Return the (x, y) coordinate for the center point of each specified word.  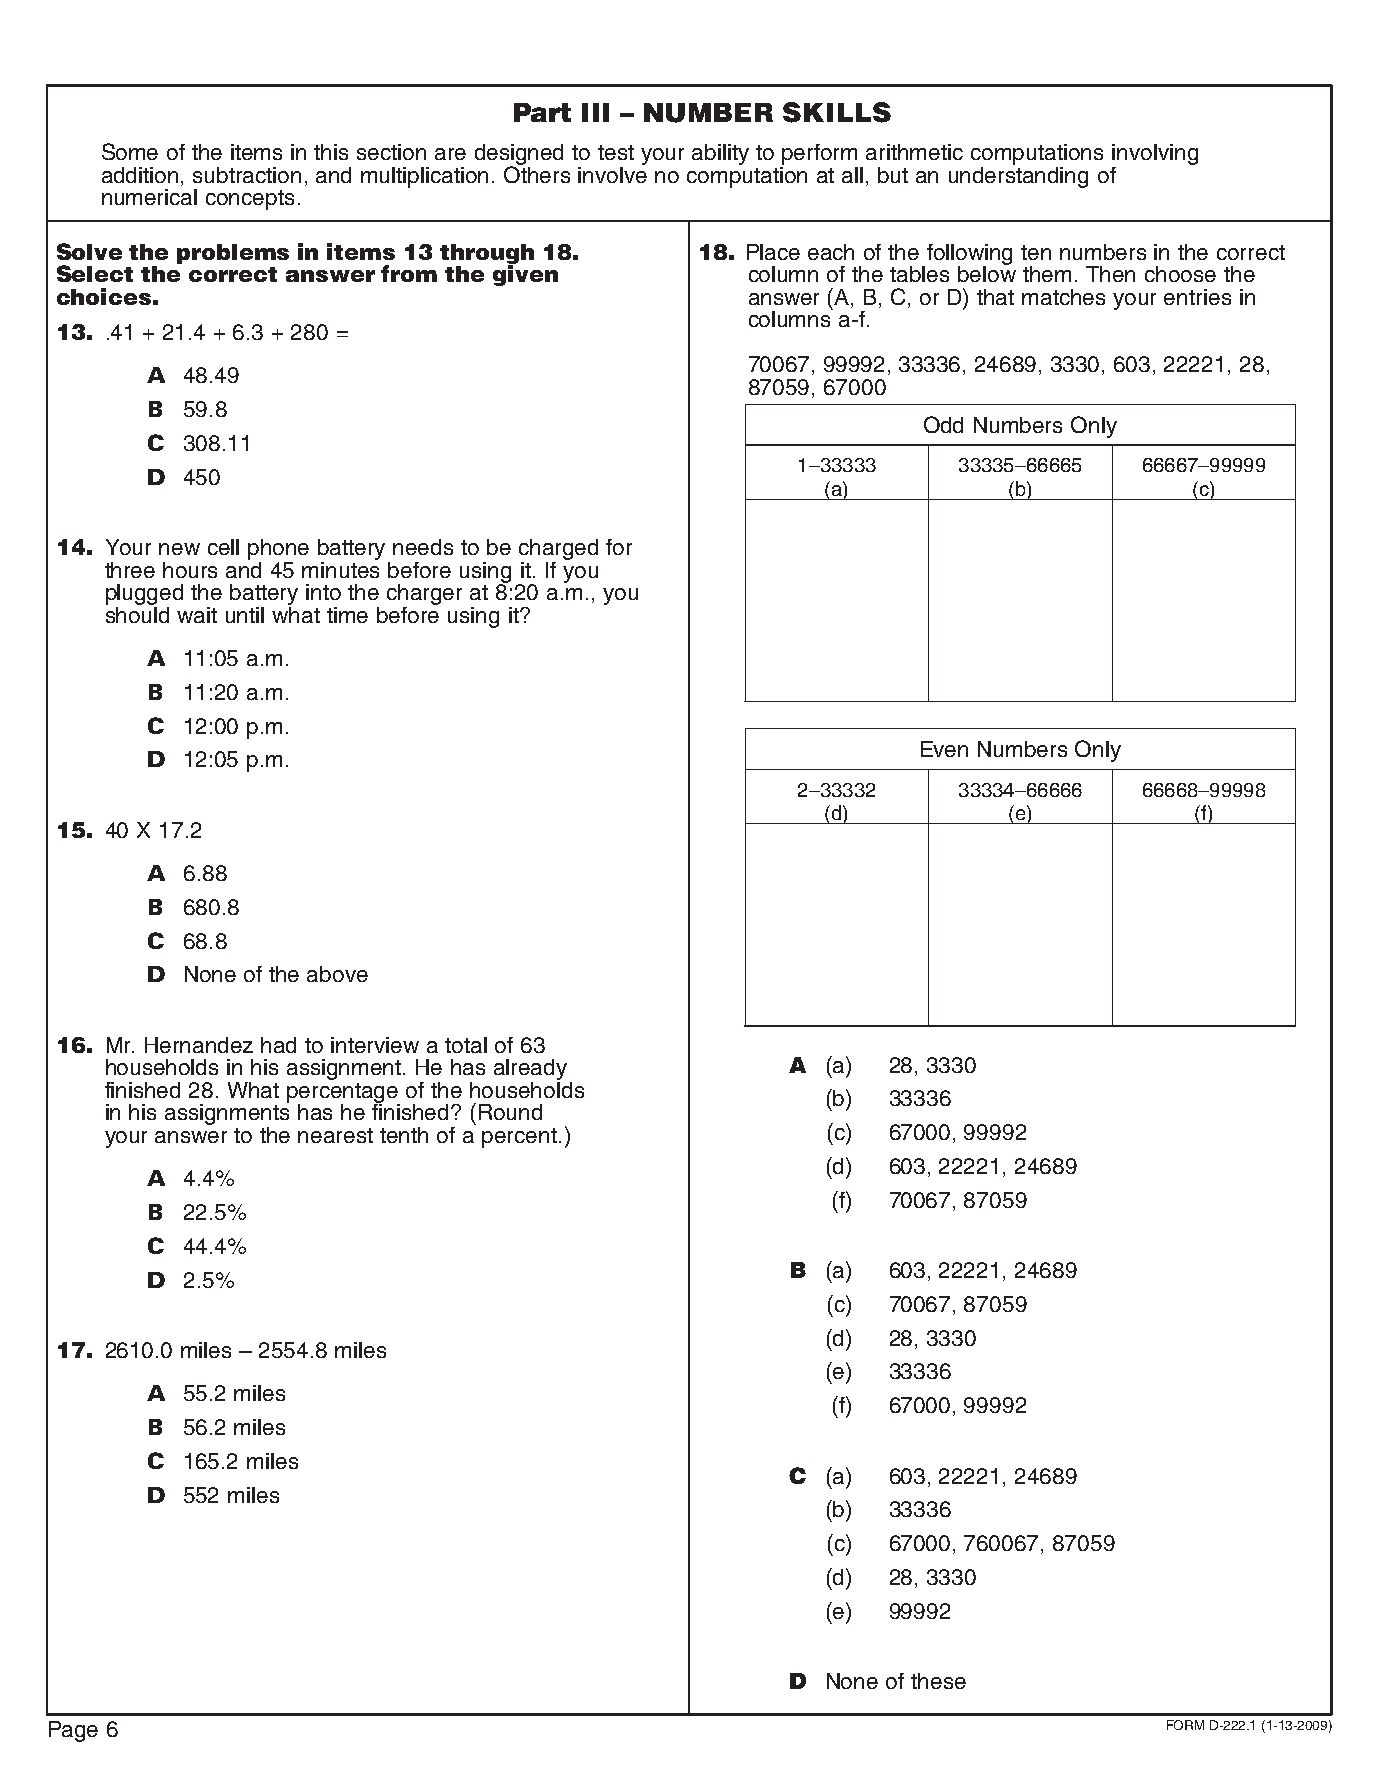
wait (197, 615)
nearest (335, 1135)
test (616, 152)
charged (558, 549)
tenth (404, 1135)
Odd (943, 424)
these (938, 1681)
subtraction (247, 175)
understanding (1018, 176)
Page (73, 1731)
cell (223, 547)
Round (510, 1112)
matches (1063, 297)
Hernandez (199, 1045)
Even (944, 749)
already (530, 1069)
